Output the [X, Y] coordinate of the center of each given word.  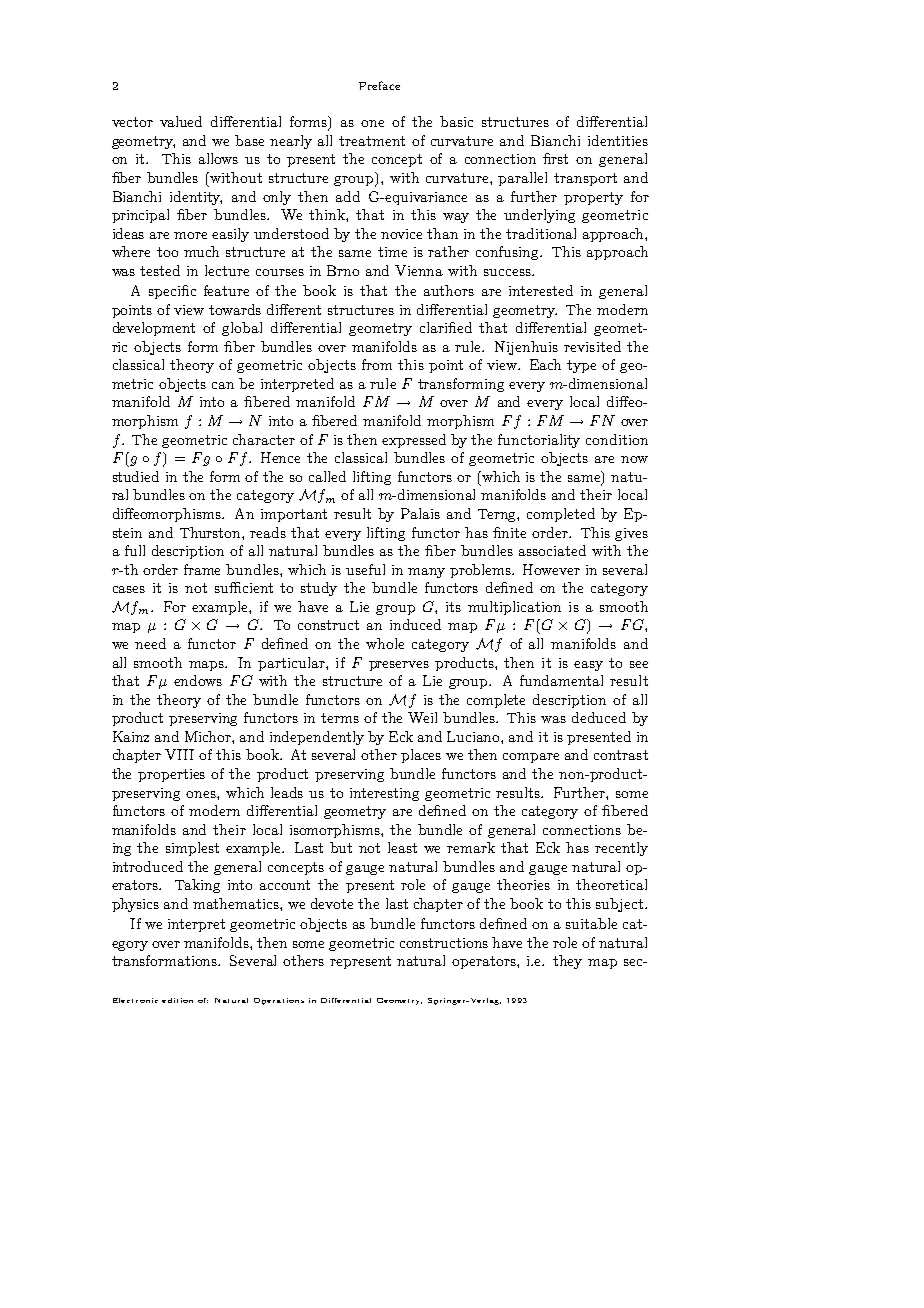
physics [135, 905]
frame [202, 569]
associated [552, 550]
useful [365, 569]
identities [618, 140]
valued [181, 121]
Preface [379, 85]
